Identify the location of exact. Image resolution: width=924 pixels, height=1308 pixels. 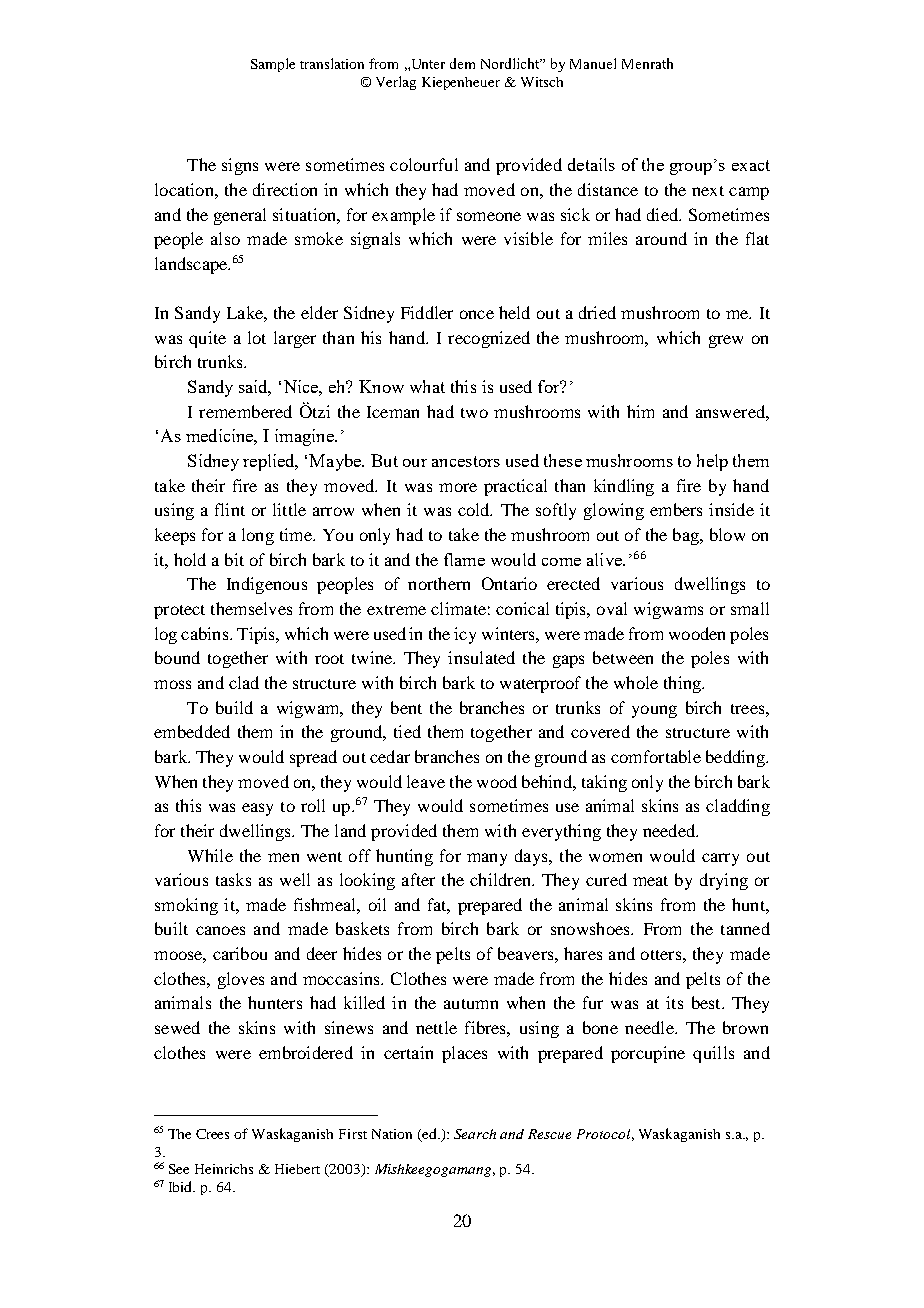
(751, 165).
